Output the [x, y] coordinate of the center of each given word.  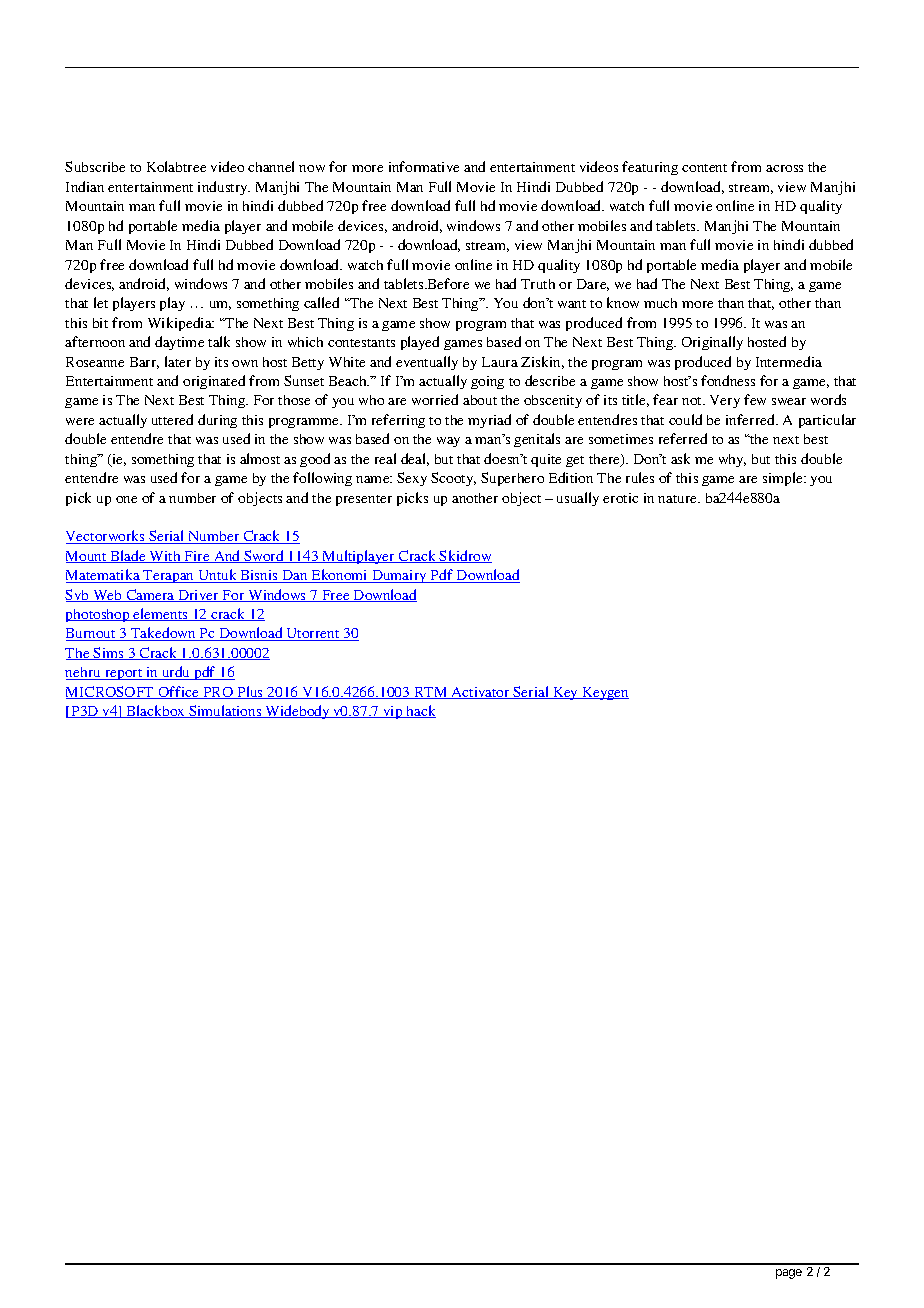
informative [424, 166]
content [704, 168]
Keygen [604, 693]
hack [420, 711]
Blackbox [156, 711]
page [789, 1274]
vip [393, 712]
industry [224, 188]
